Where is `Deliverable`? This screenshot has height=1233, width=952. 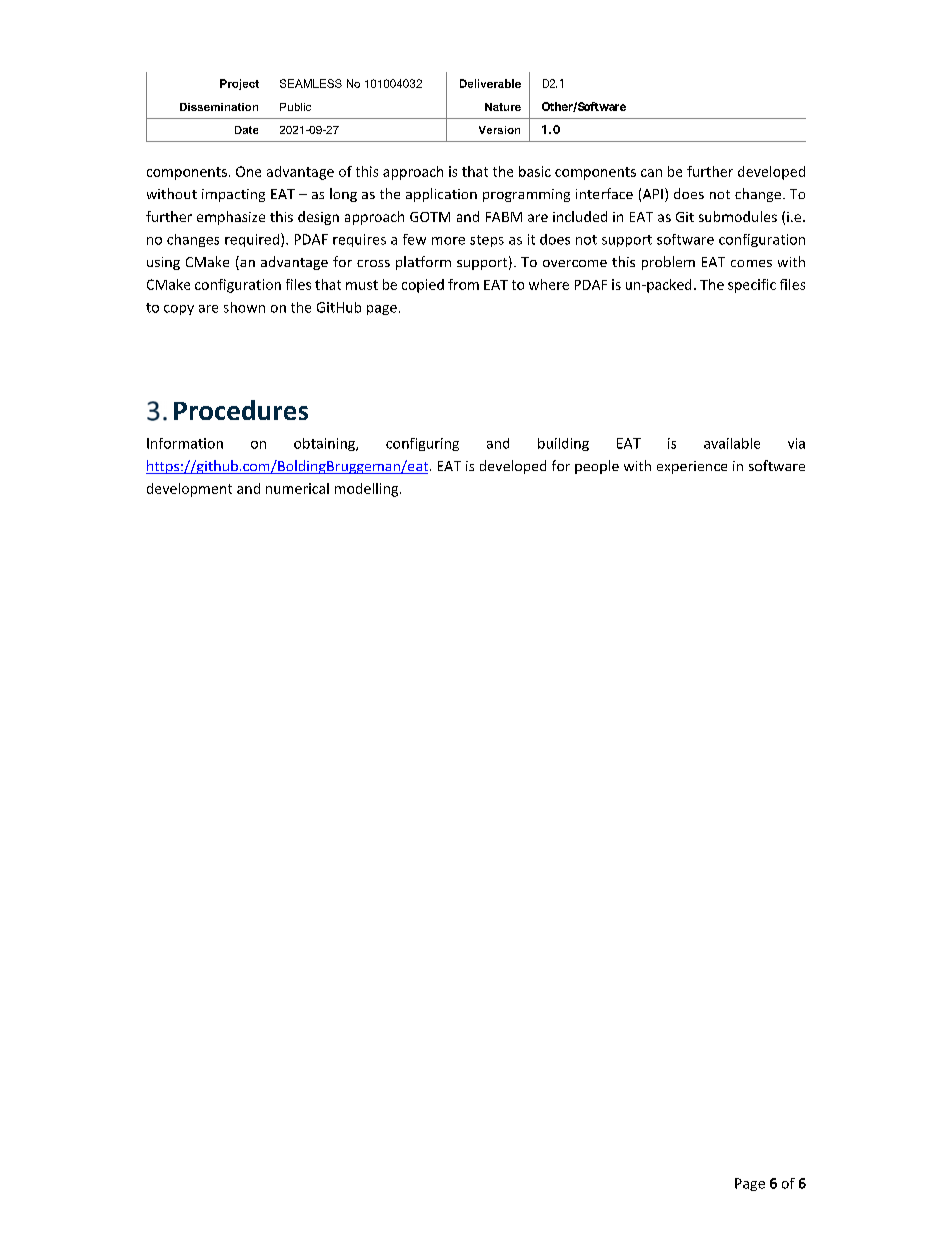
Deliverable is located at coordinates (490, 83).
